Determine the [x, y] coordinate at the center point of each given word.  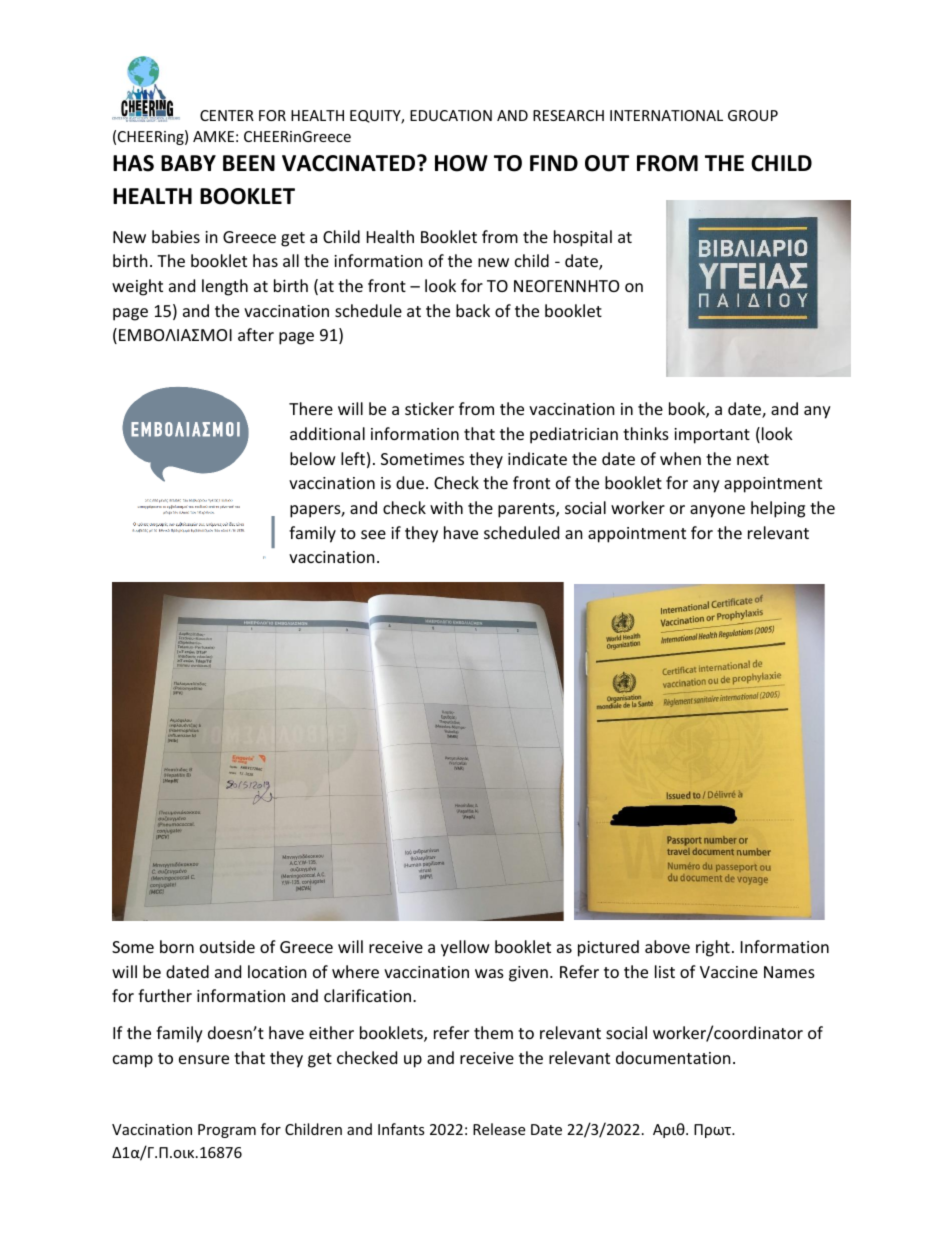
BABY [188, 163]
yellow [465, 948]
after [256, 334]
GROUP [753, 115]
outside [227, 946]
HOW [461, 163]
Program [227, 1131]
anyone [717, 511]
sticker [429, 408]
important [712, 436]
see [373, 534]
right [713, 948]
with [446, 507]
